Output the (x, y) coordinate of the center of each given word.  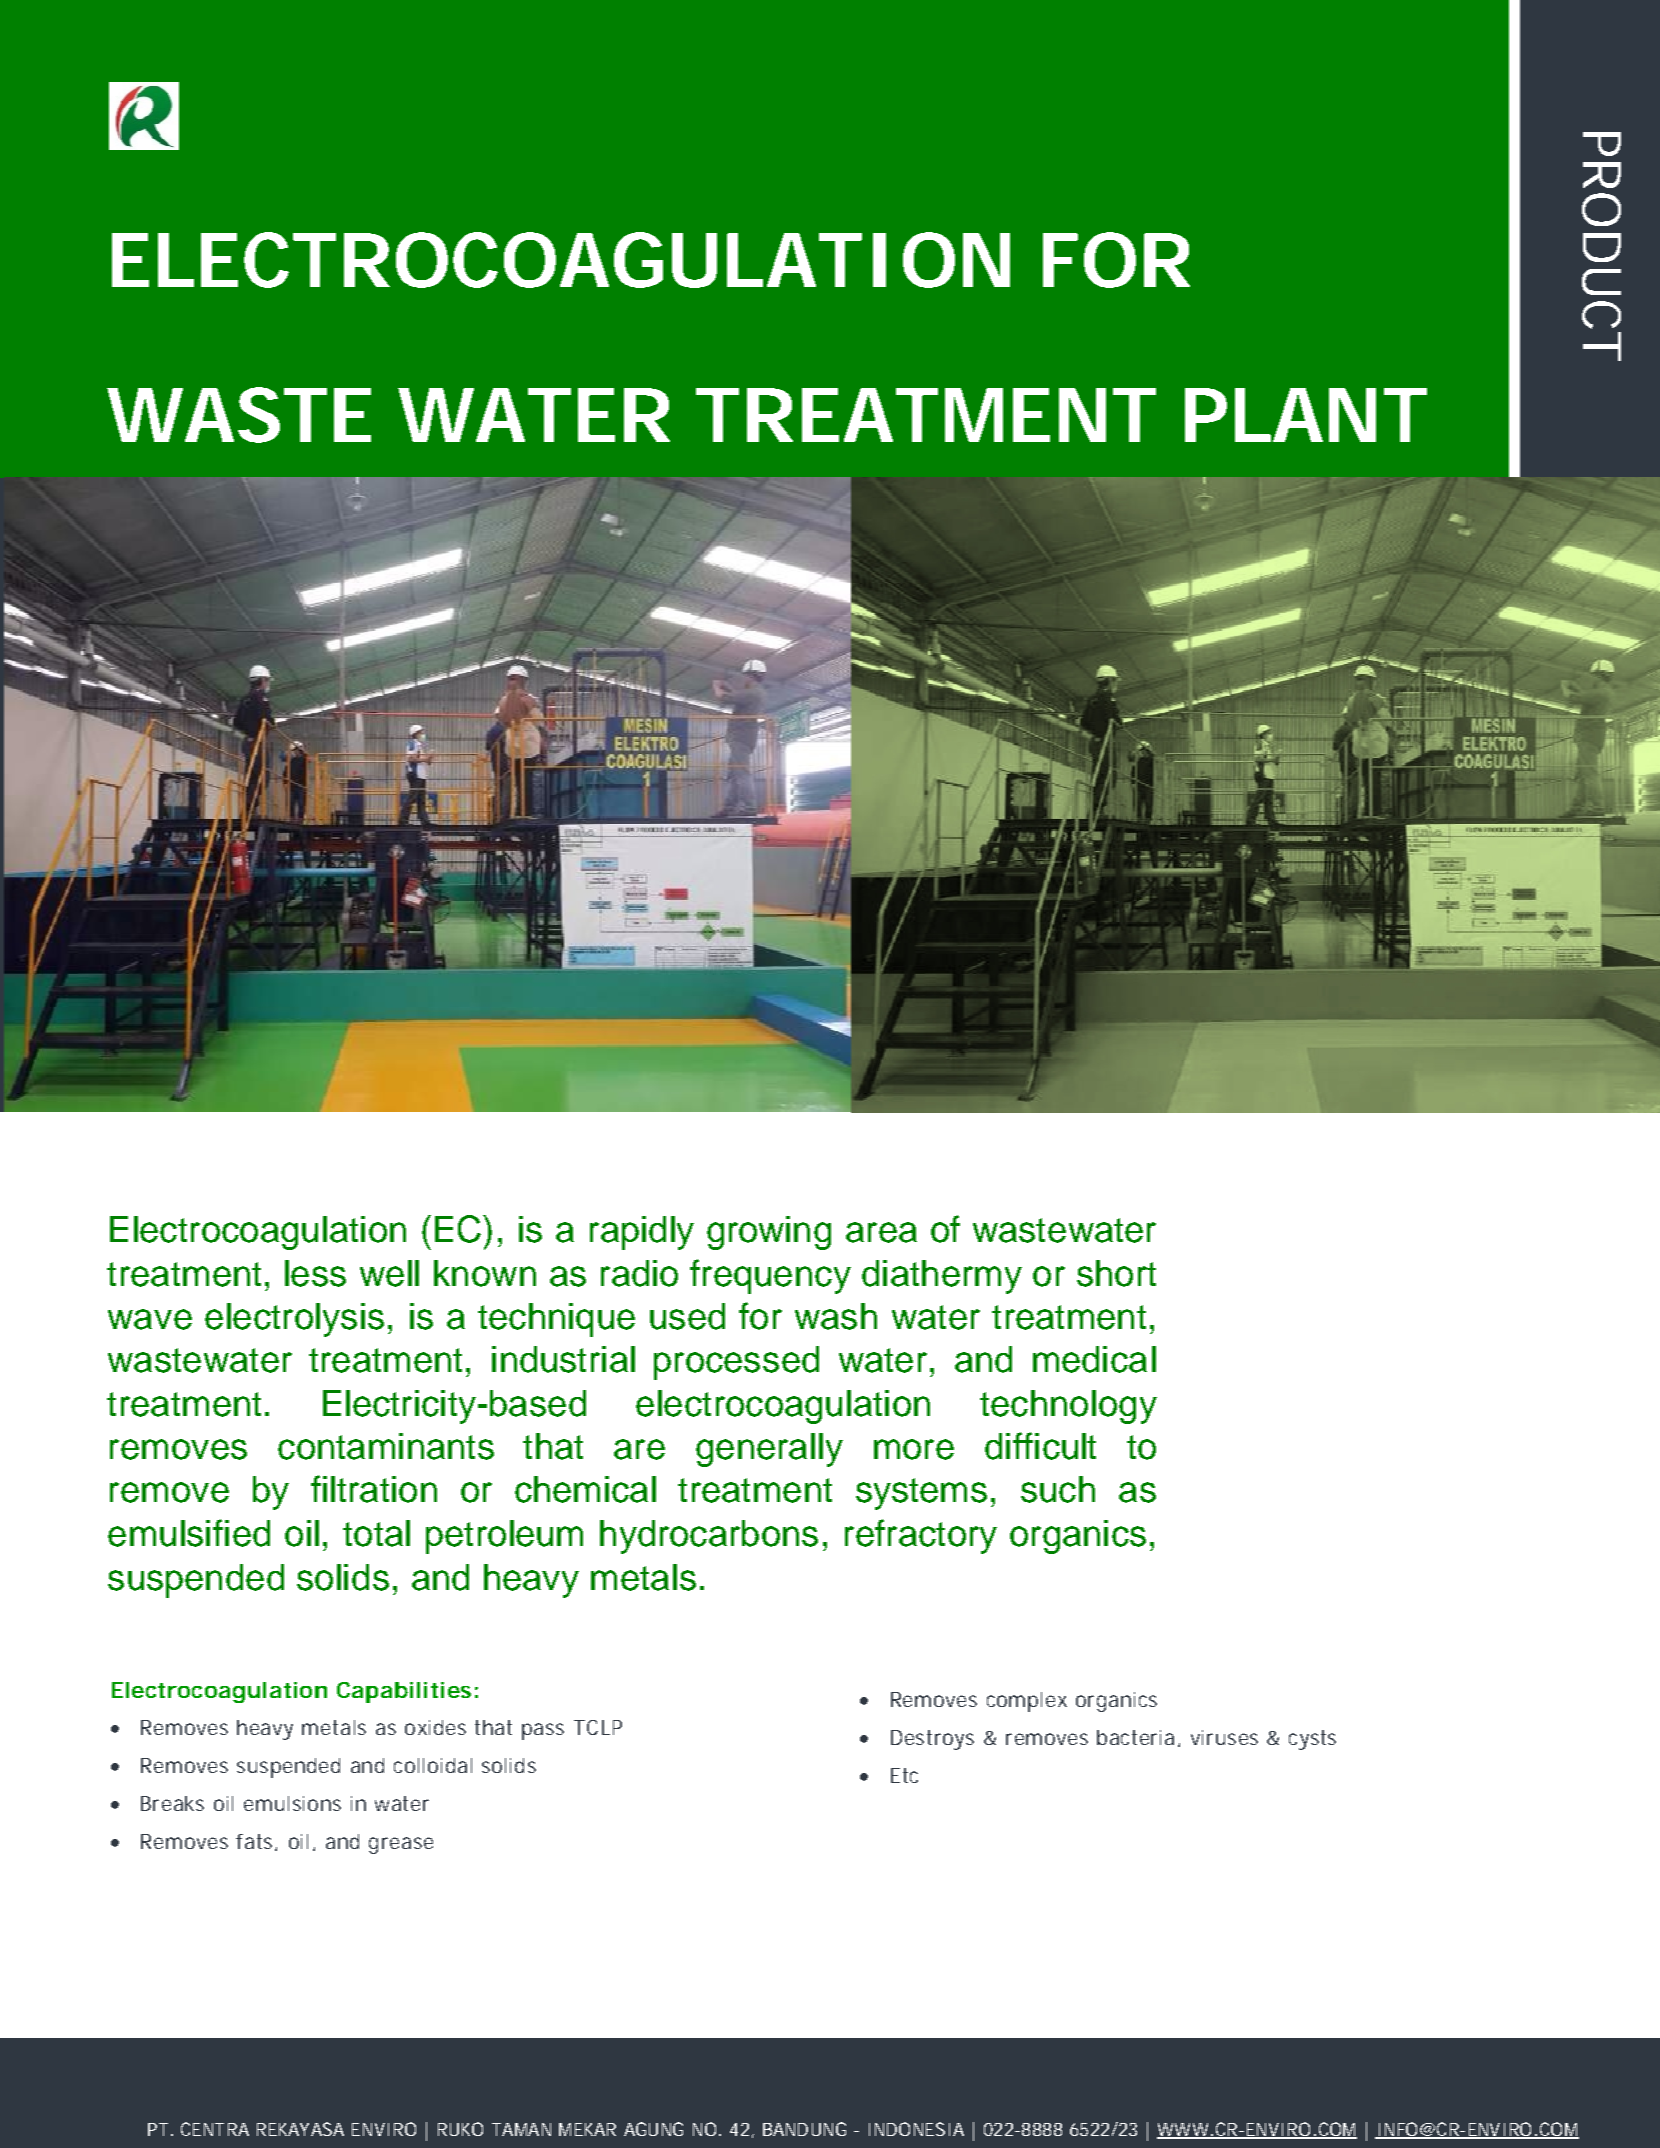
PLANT (1305, 415)
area (881, 1232)
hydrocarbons (709, 1537)
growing (769, 1233)
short (1116, 1273)
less (315, 1273)
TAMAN (521, 2129)
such (1058, 1489)
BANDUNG (804, 2129)
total (376, 1533)
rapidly (642, 1233)
